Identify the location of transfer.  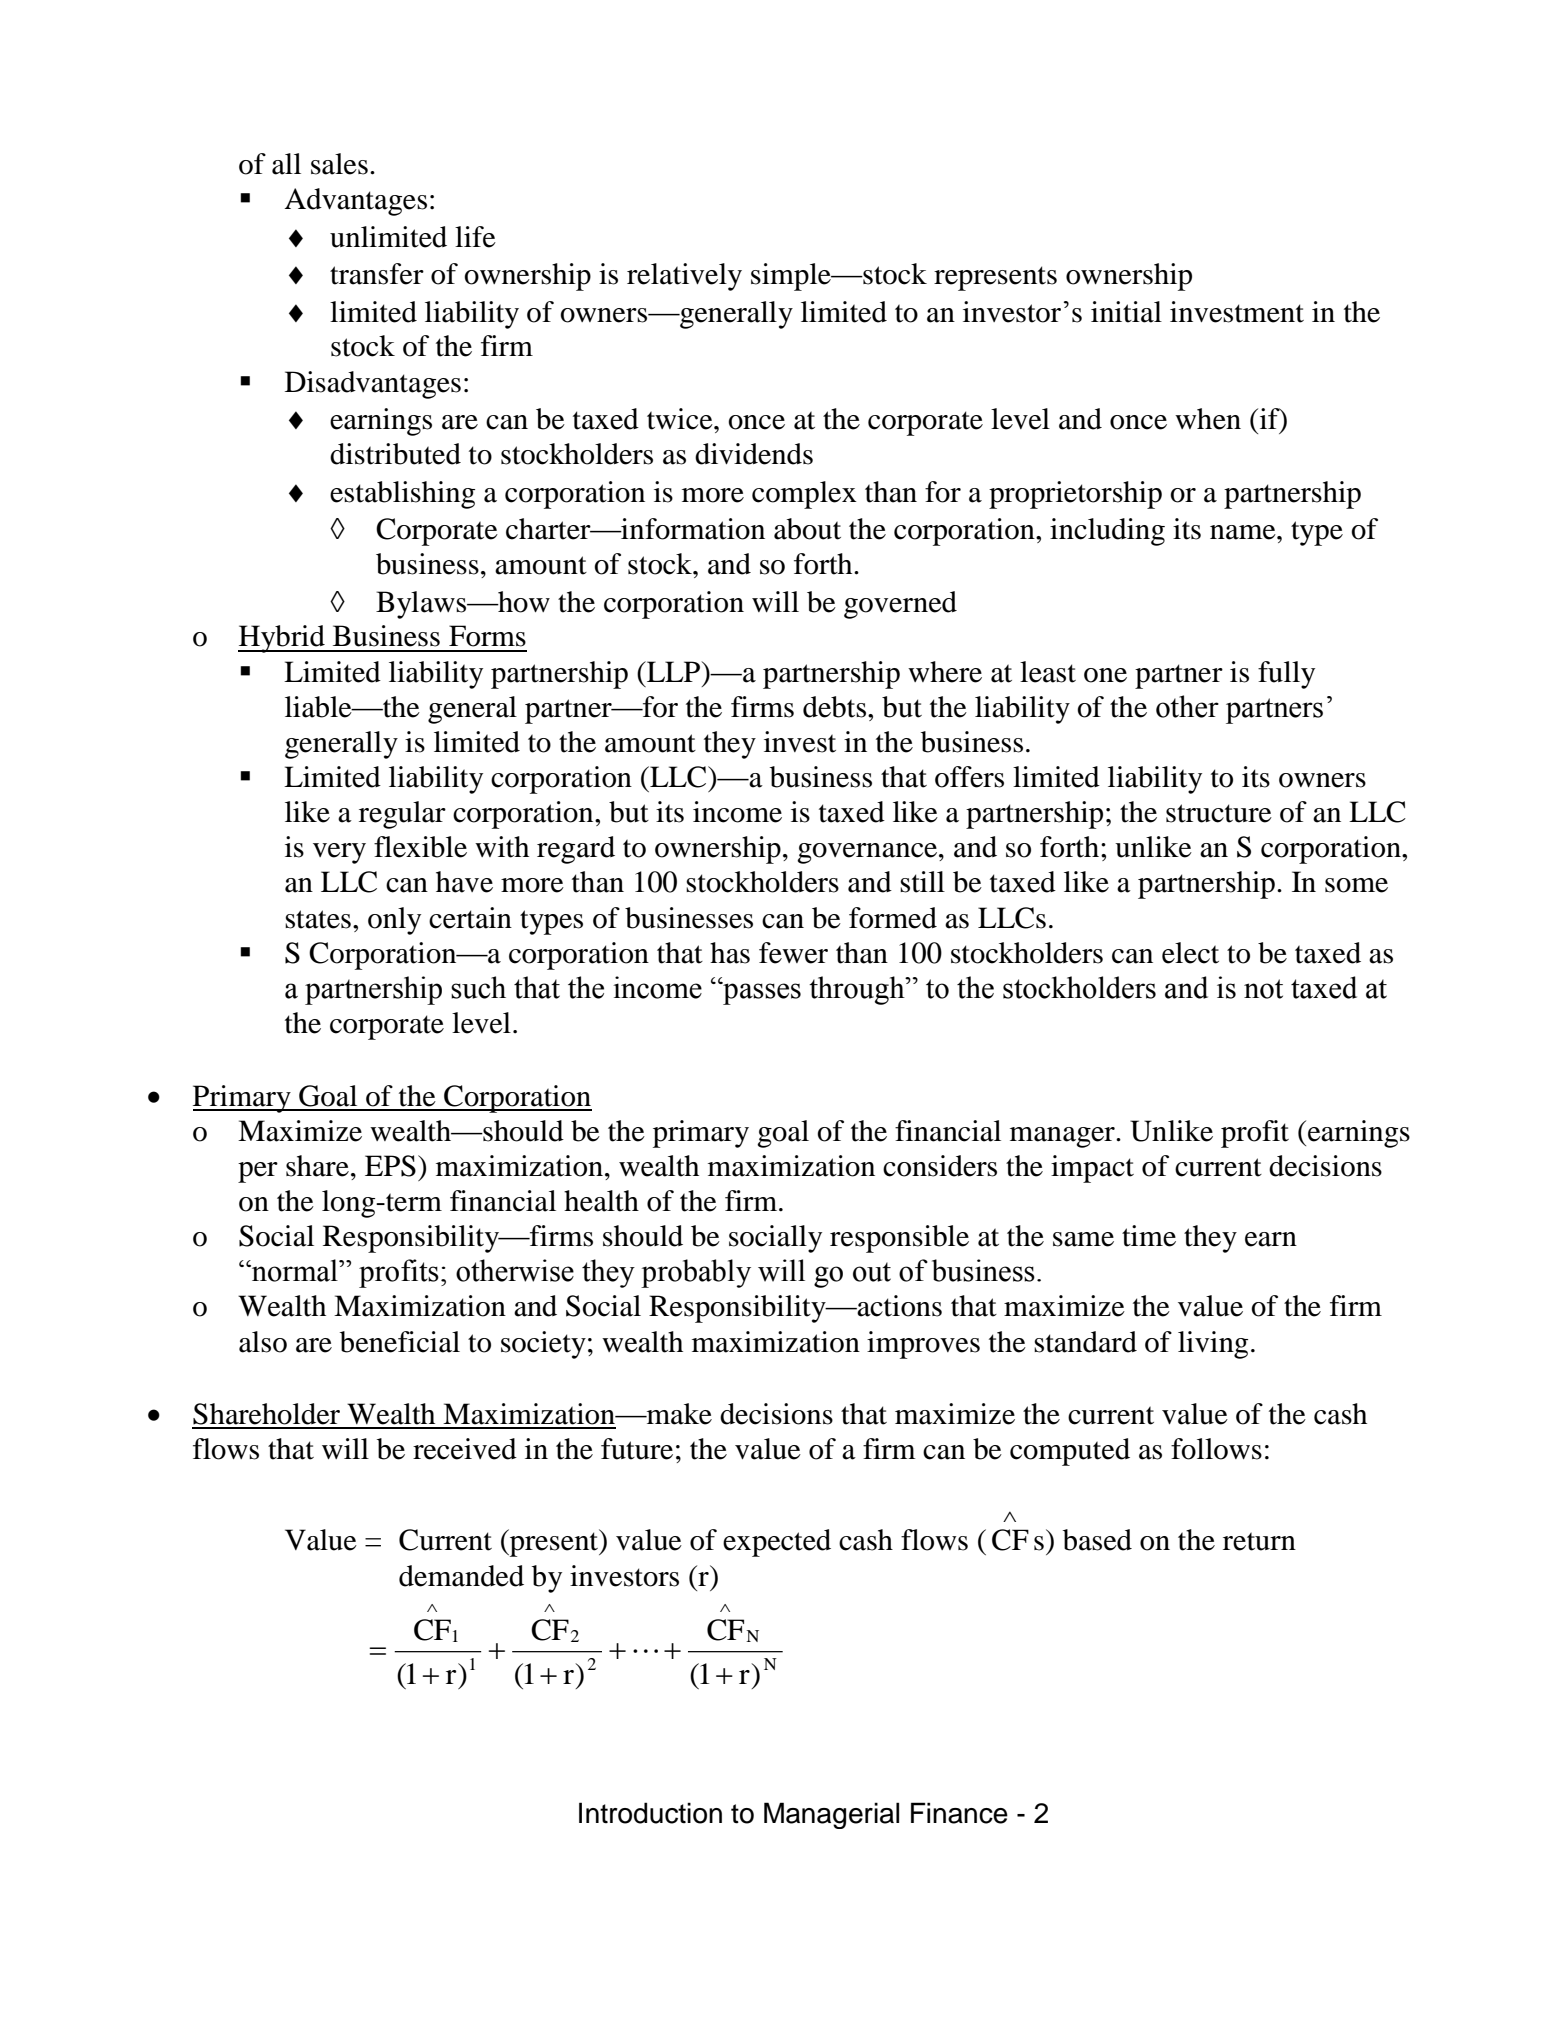
(377, 274).
